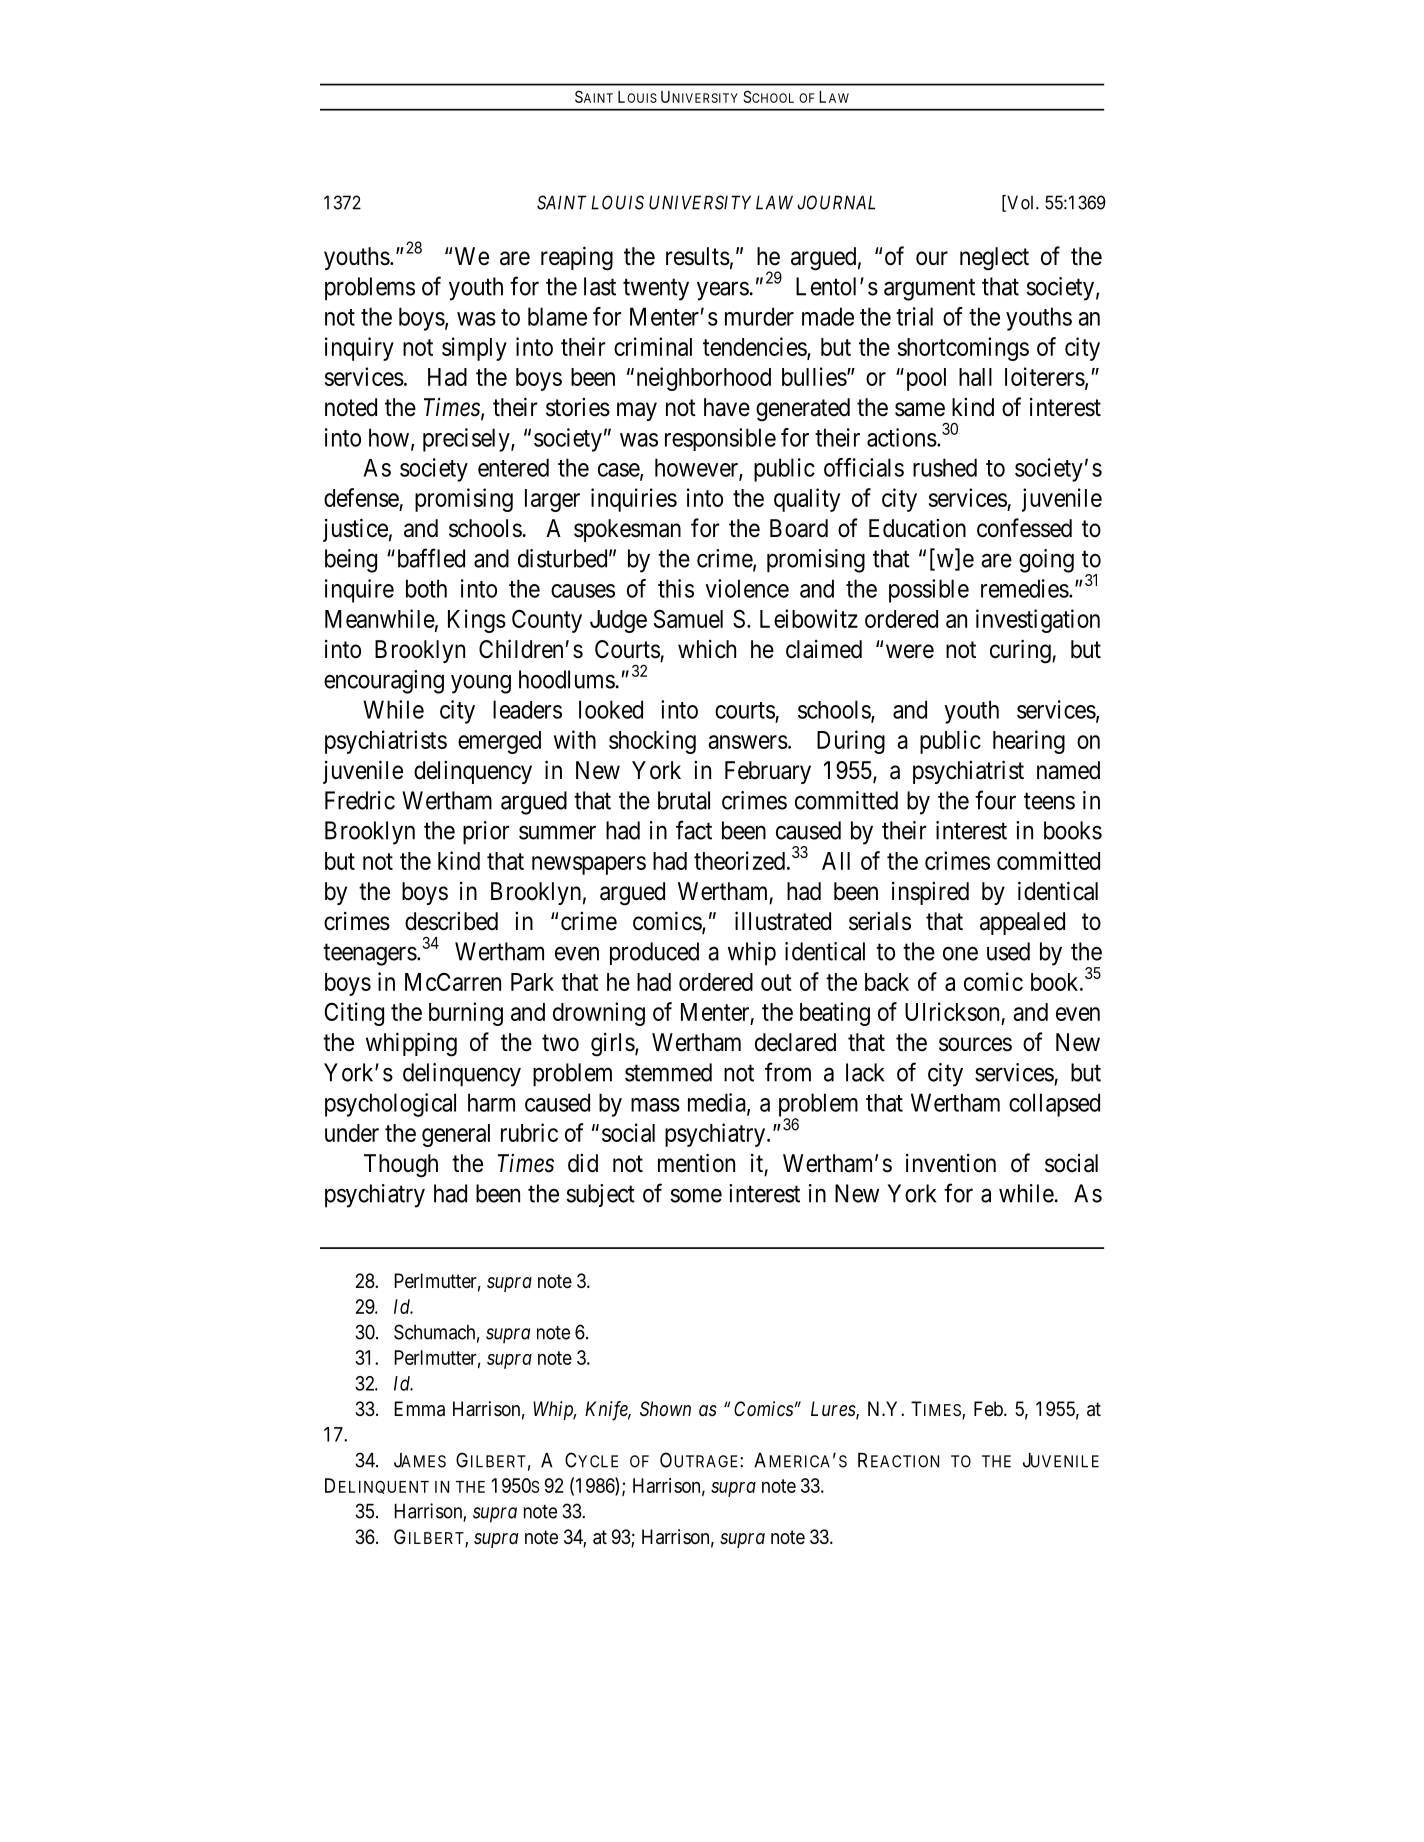  Describe the element at coordinates (426, 588) in the screenshot. I see `both` at that location.
